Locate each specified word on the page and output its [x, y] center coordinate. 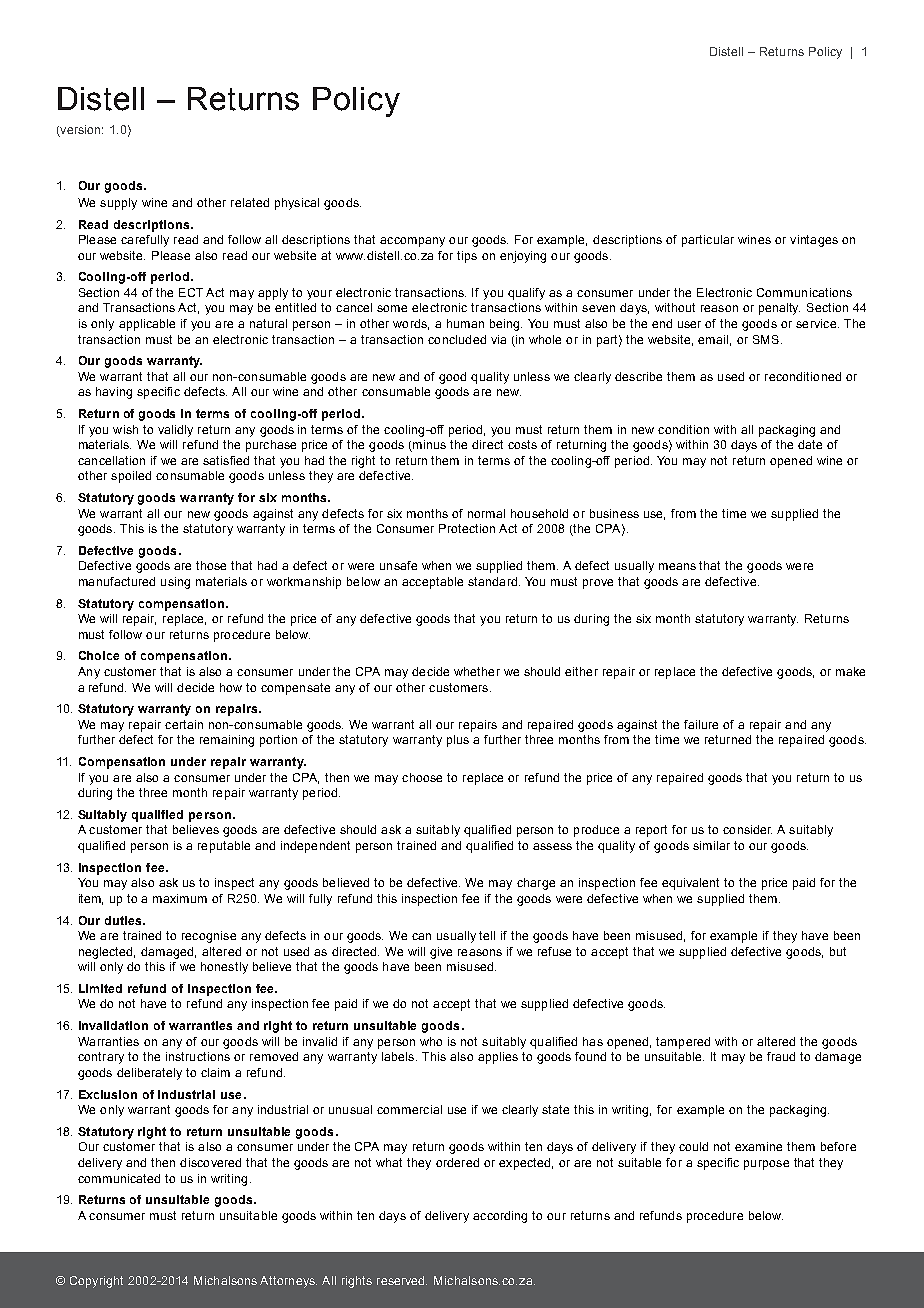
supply [118, 204]
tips [467, 257]
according [500, 1217]
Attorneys [288, 1282]
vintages [814, 241]
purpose [766, 1165]
